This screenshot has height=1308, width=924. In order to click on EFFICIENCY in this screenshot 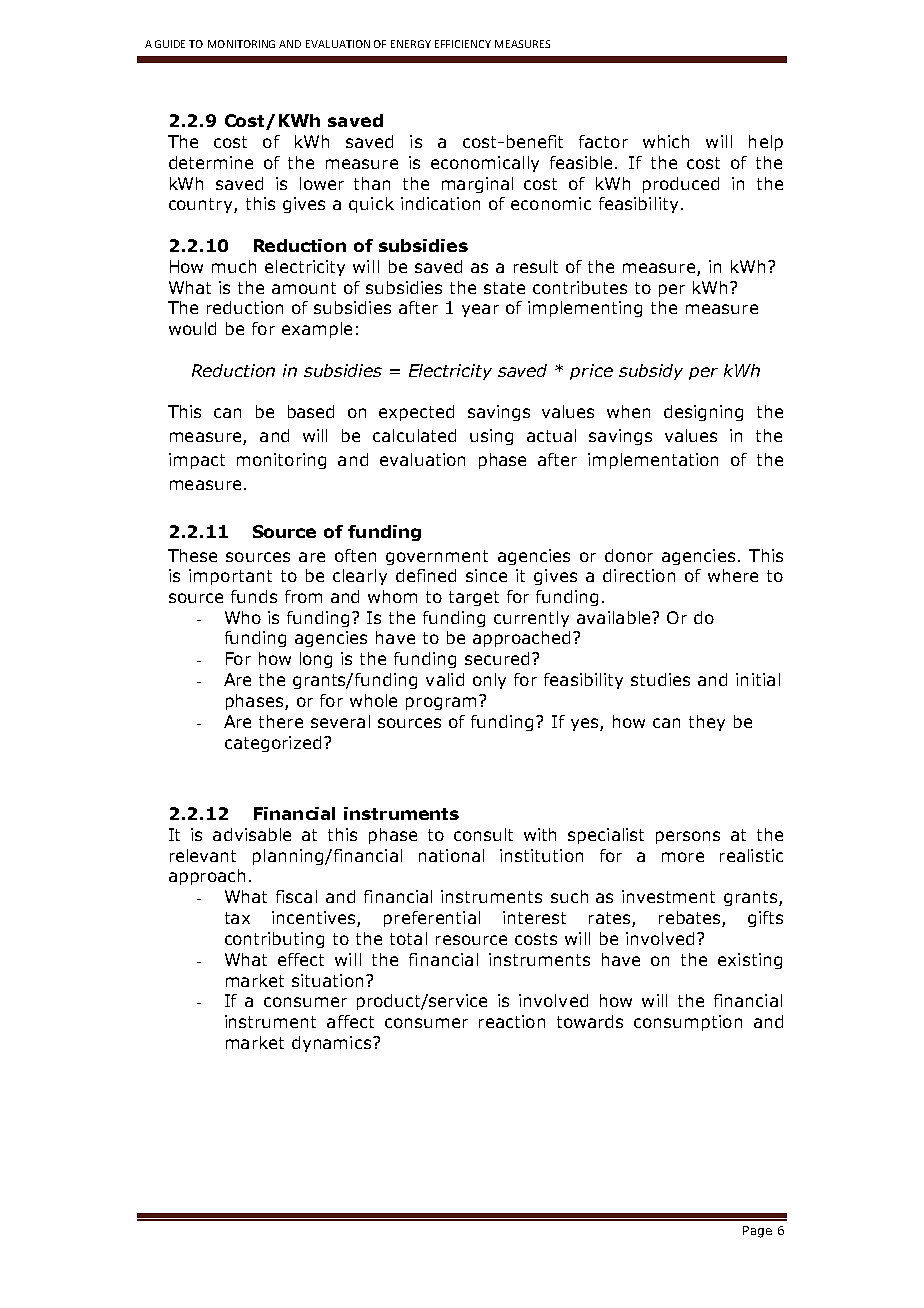, I will do `click(463, 44)`.
